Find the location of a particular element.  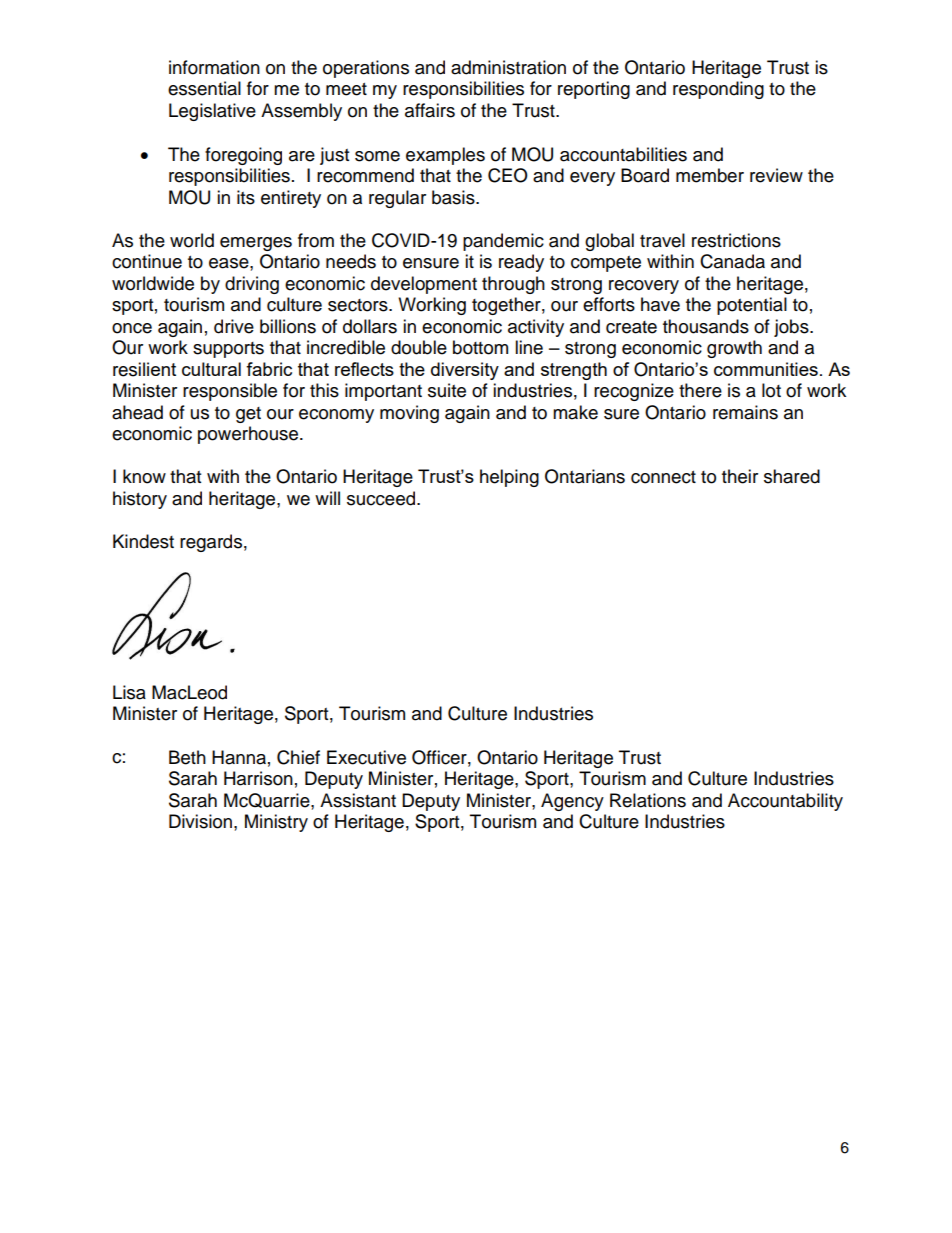

responding is located at coordinates (718, 90).
